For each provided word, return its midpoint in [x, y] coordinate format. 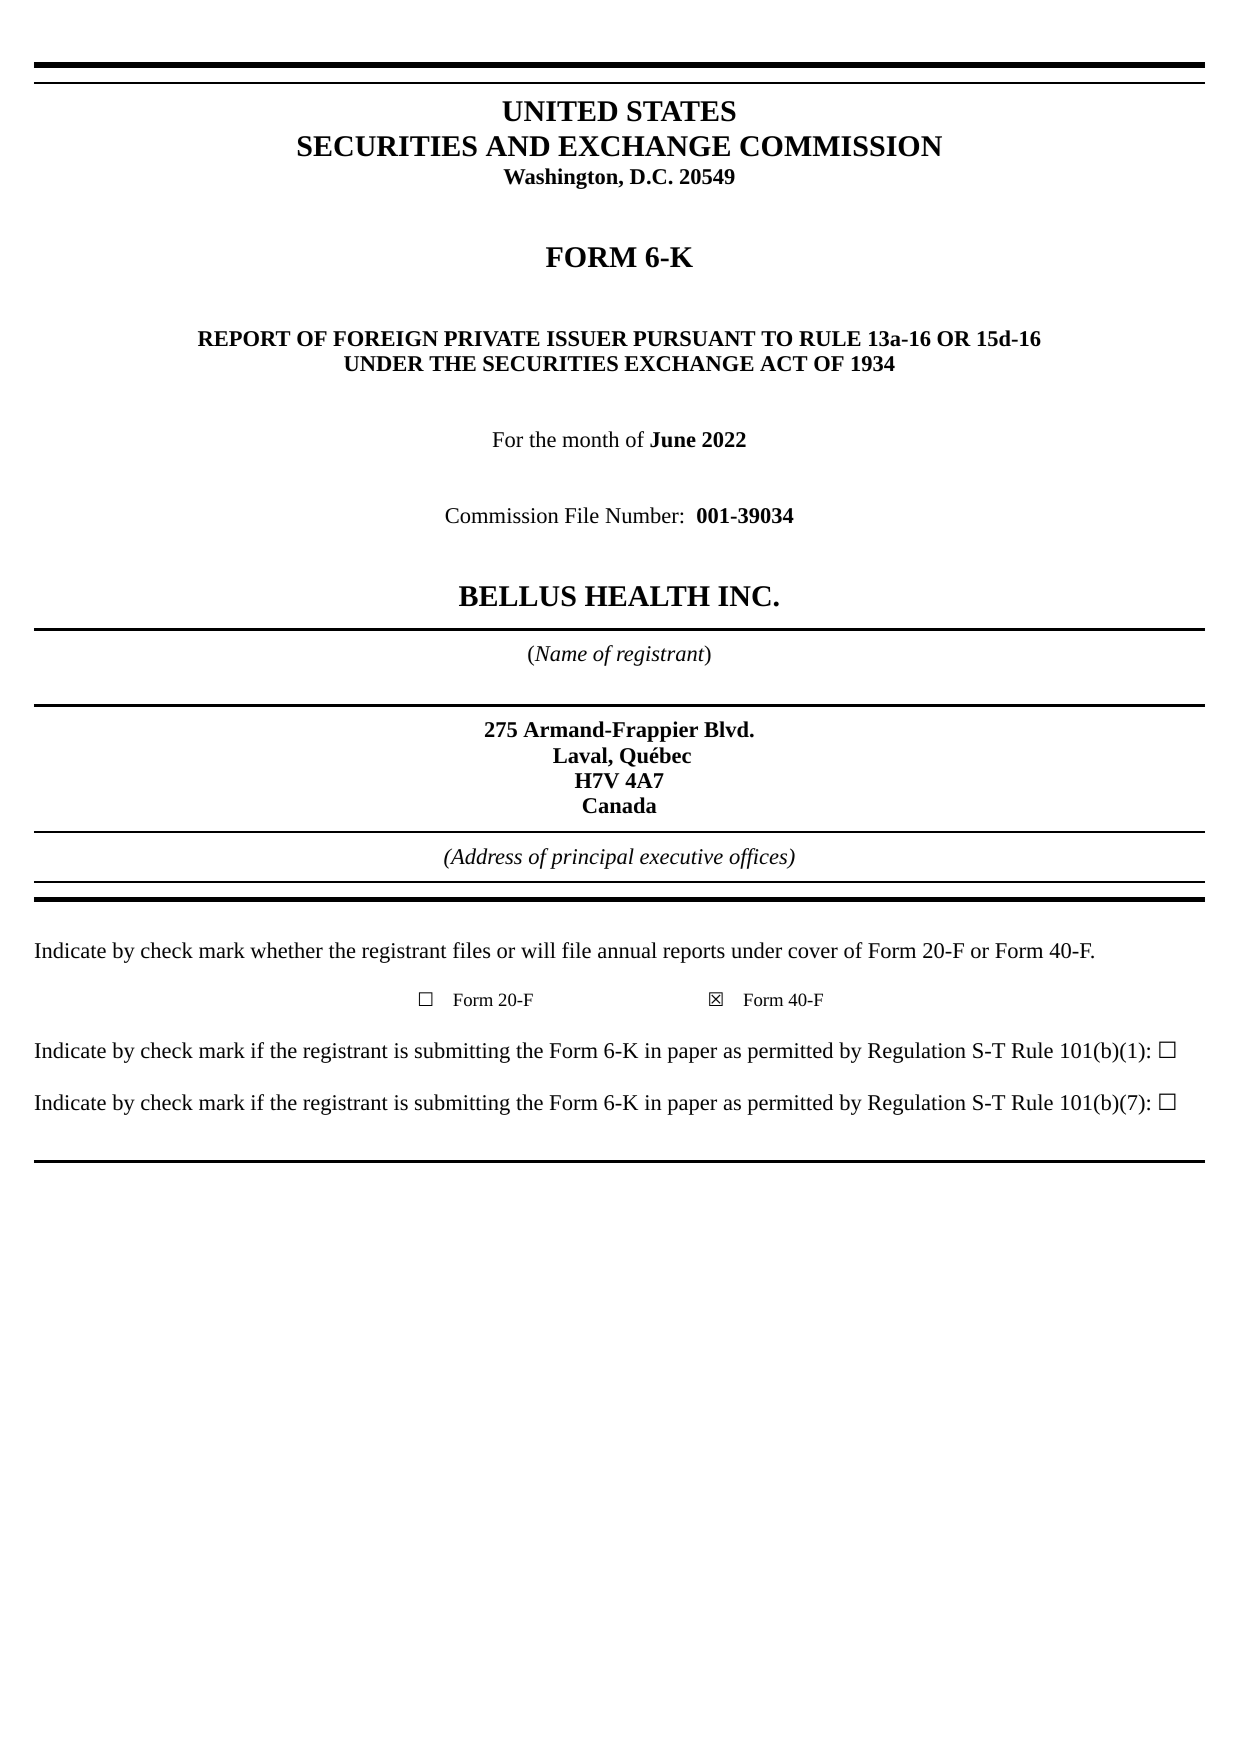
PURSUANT [694, 339]
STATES [681, 111]
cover [813, 953]
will [538, 950]
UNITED [559, 111]
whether [286, 950]
